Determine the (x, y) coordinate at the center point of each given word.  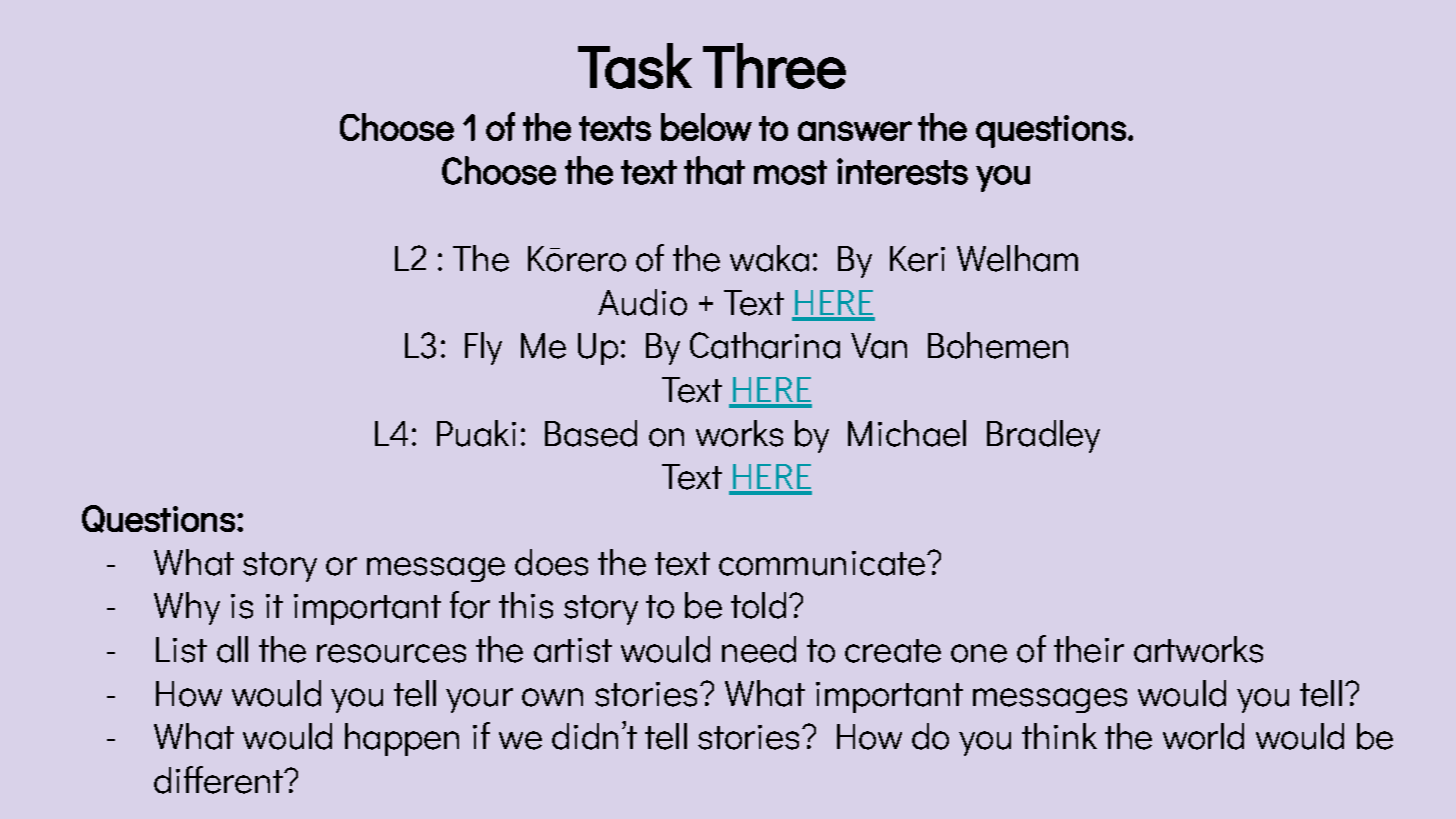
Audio (642, 302)
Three (774, 66)
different (220, 780)
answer (855, 131)
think (1059, 736)
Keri (917, 259)
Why (187, 608)
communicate (822, 563)
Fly (483, 348)
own (552, 697)
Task (635, 66)
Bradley (1043, 436)
